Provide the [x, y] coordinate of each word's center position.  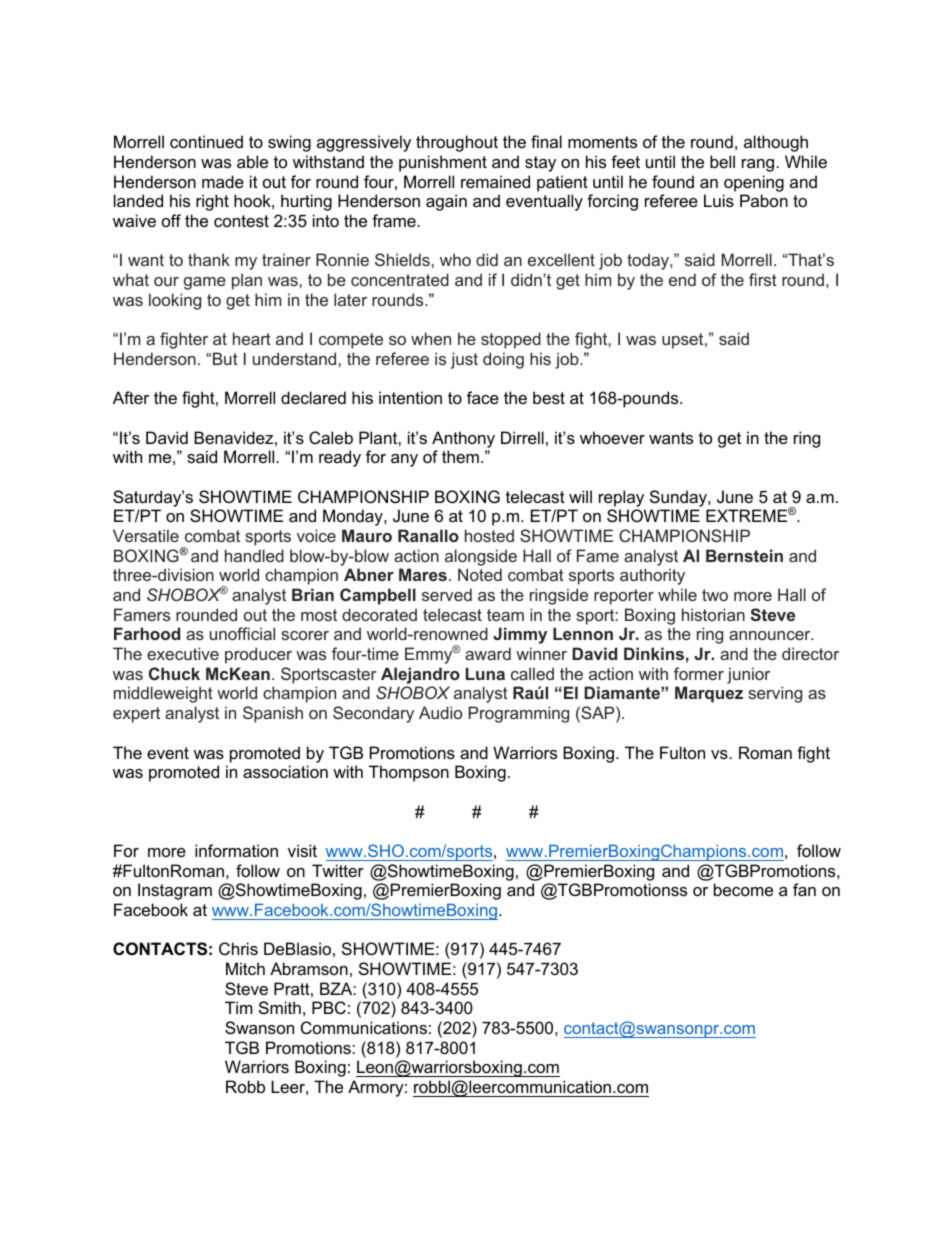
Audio [440, 712]
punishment [443, 163]
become [743, 889]
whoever [612, 437]
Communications [364, 1027]
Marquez [709, 694]
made [223, 181]
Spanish [273, 714]
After [131, 397]
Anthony [463, 439]
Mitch [245, 968]
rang [758, 165]
